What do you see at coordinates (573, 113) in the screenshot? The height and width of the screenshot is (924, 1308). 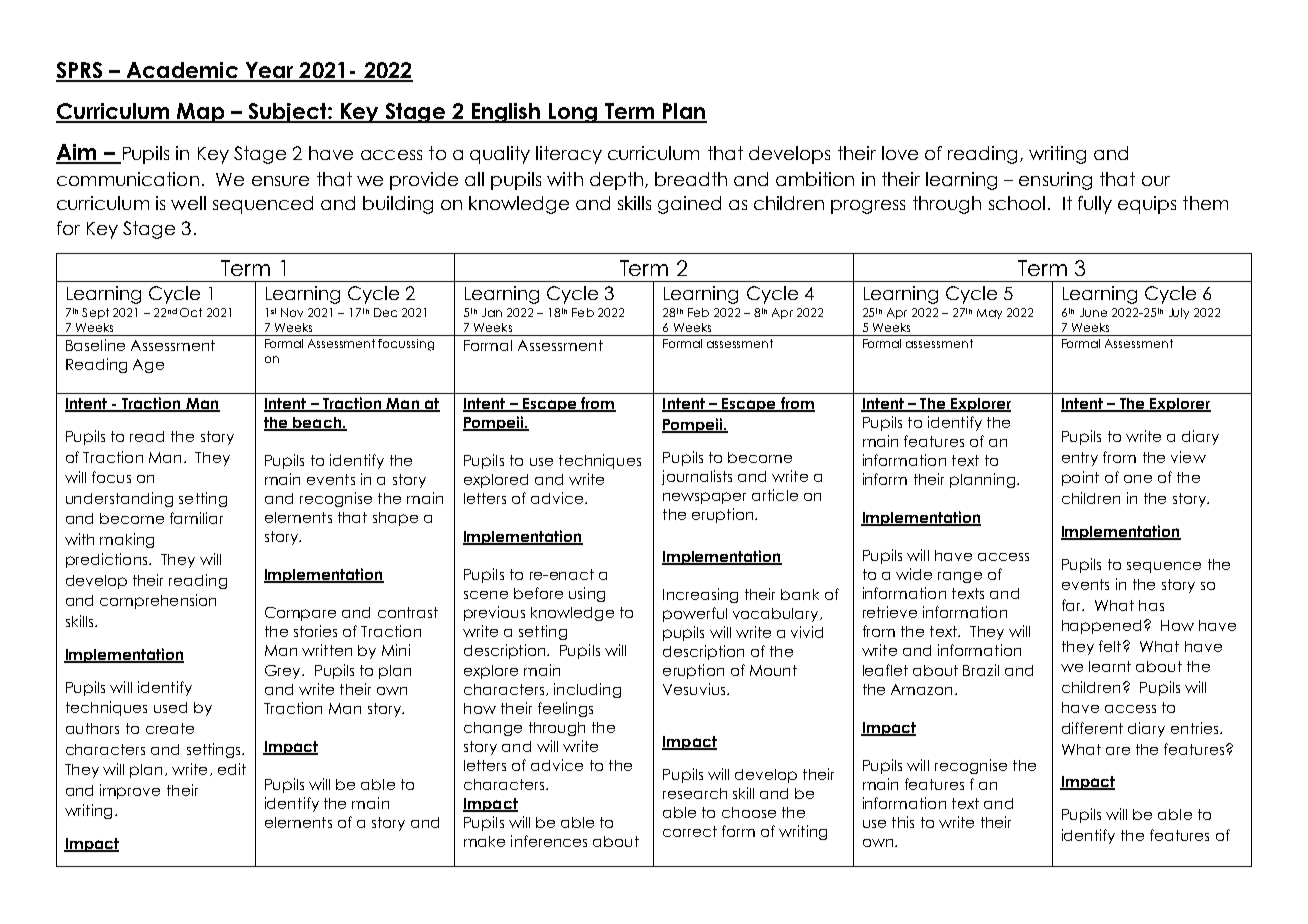 I see `Long` at bounding box center [573, 113].
